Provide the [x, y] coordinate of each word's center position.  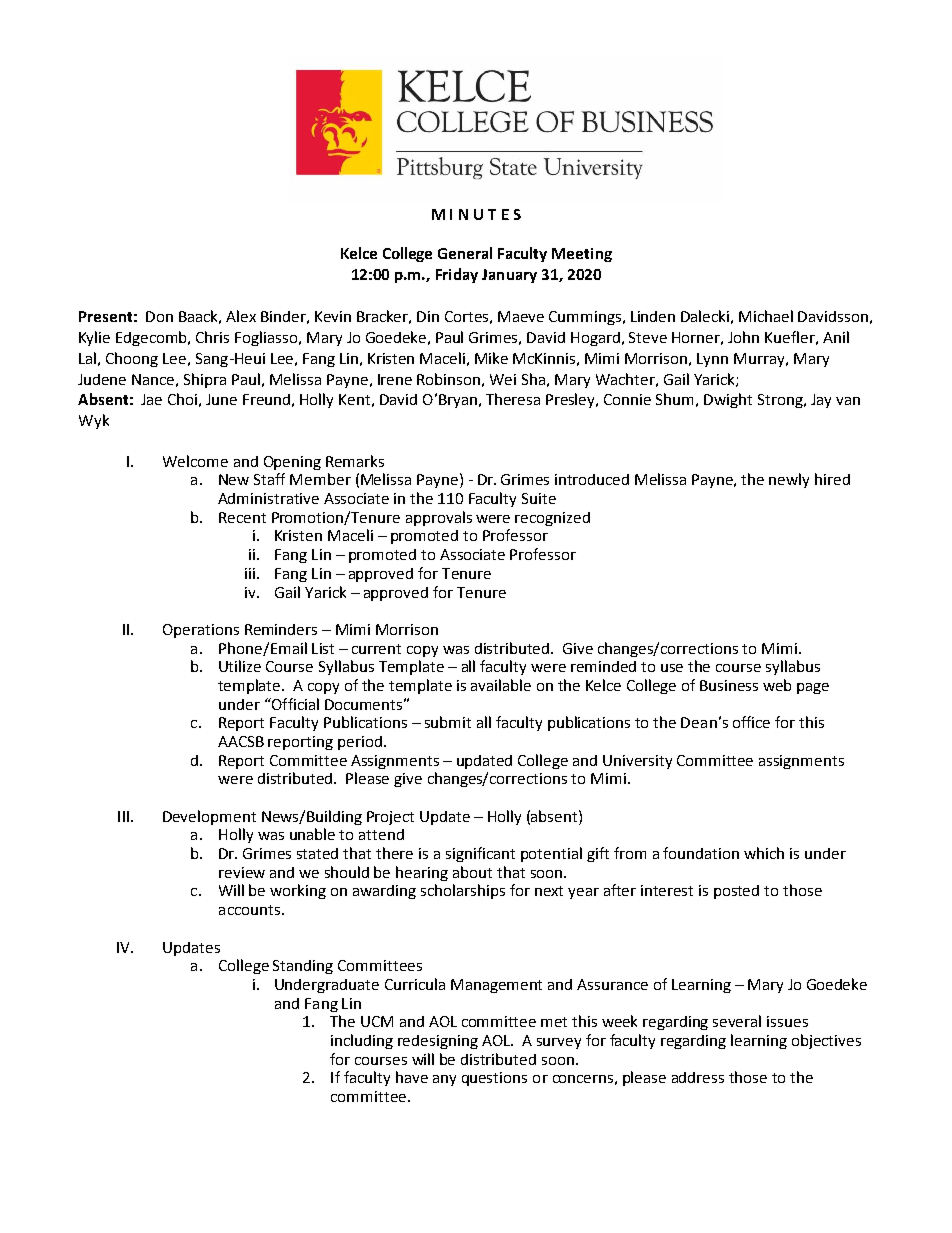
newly [789, 480]
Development [209, 817]
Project [390, 818]
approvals [439, 518]
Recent [242, 517]
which [764, 853]
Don [159, 316]
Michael [766, 316]
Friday [457, 275]
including [362, 1041]
